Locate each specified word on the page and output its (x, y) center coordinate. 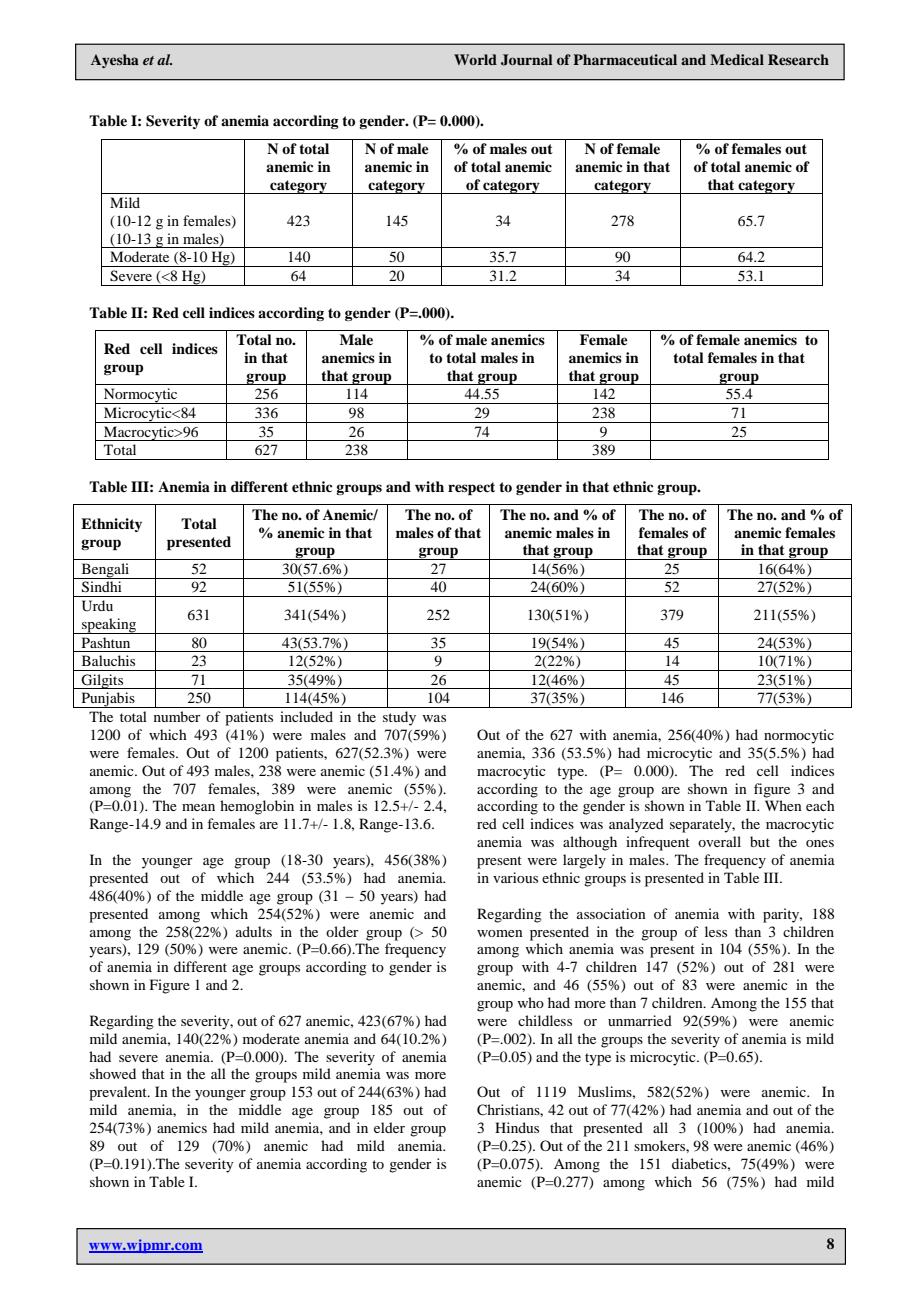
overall (719, 841)
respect (471, 489)
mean (198, 807)
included (306, 716)
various (515, 877)
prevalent (119, 1093)
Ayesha (115, 61)
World (475, 59)
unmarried (640, 1020)
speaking (109, 626)
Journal (526, 60)
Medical (737, 59)
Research (798, 59)
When (783, 805)
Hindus (517, 1127)
